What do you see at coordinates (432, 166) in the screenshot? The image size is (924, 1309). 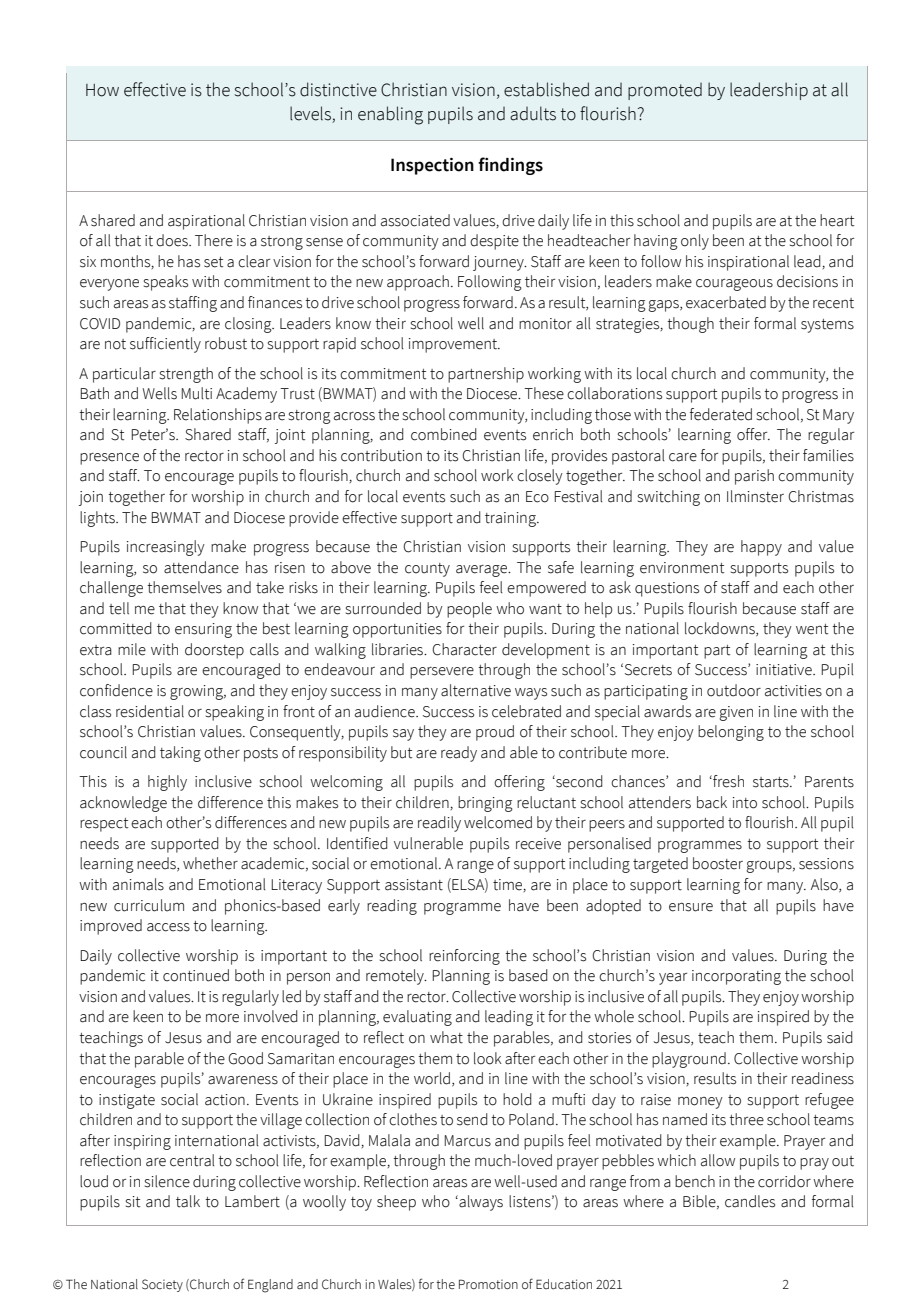 I see `Inspection` at bounding box center [432, 166].
